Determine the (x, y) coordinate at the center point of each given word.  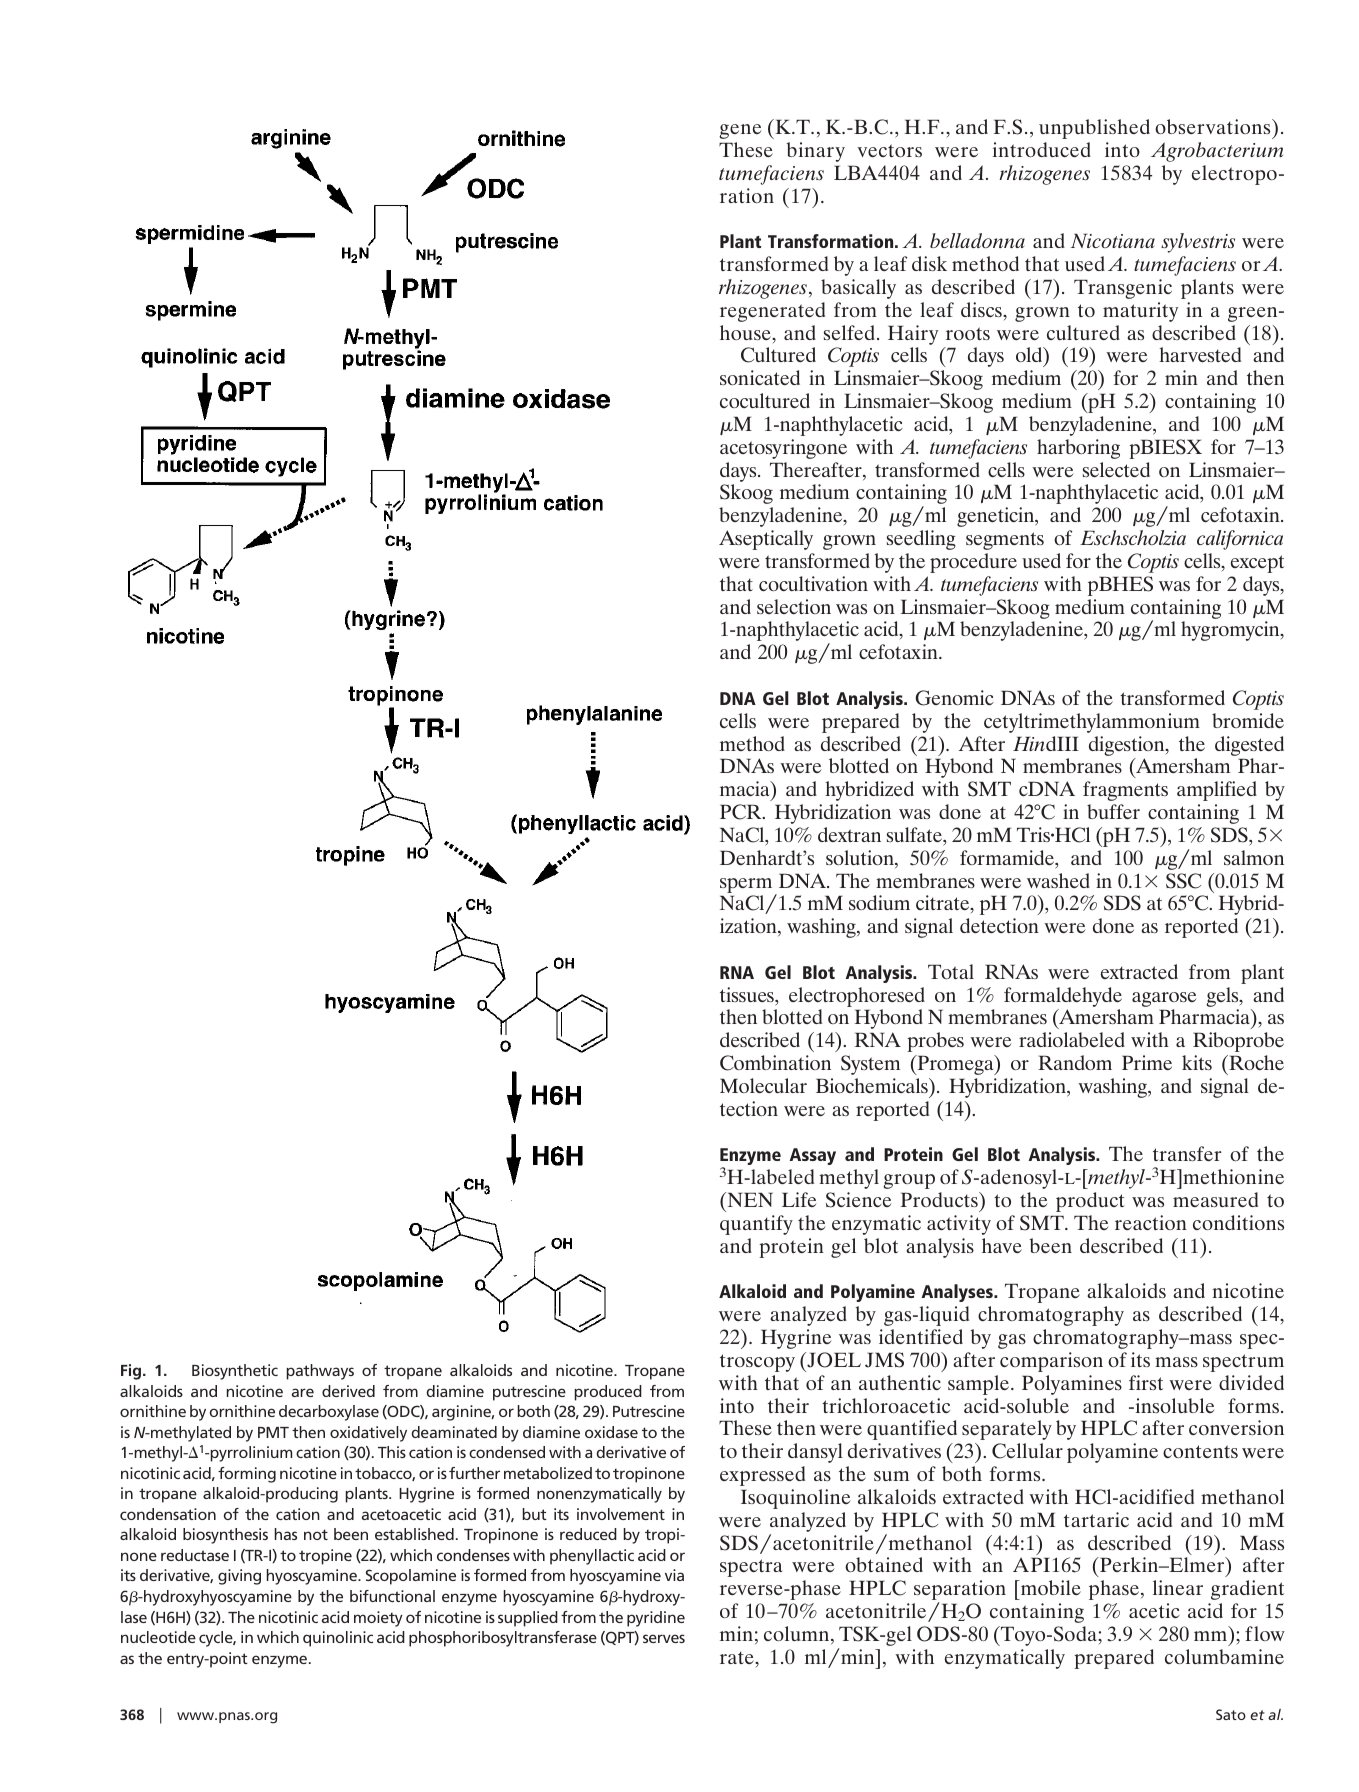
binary (815, 152)
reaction (1151, 1222)
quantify (756, 1225)
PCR (742, 812)
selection (794, 606)
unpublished (1094, 129)
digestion (1128, 746)
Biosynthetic (235, 1372)
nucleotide (158, 1637)
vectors (890, 150)
